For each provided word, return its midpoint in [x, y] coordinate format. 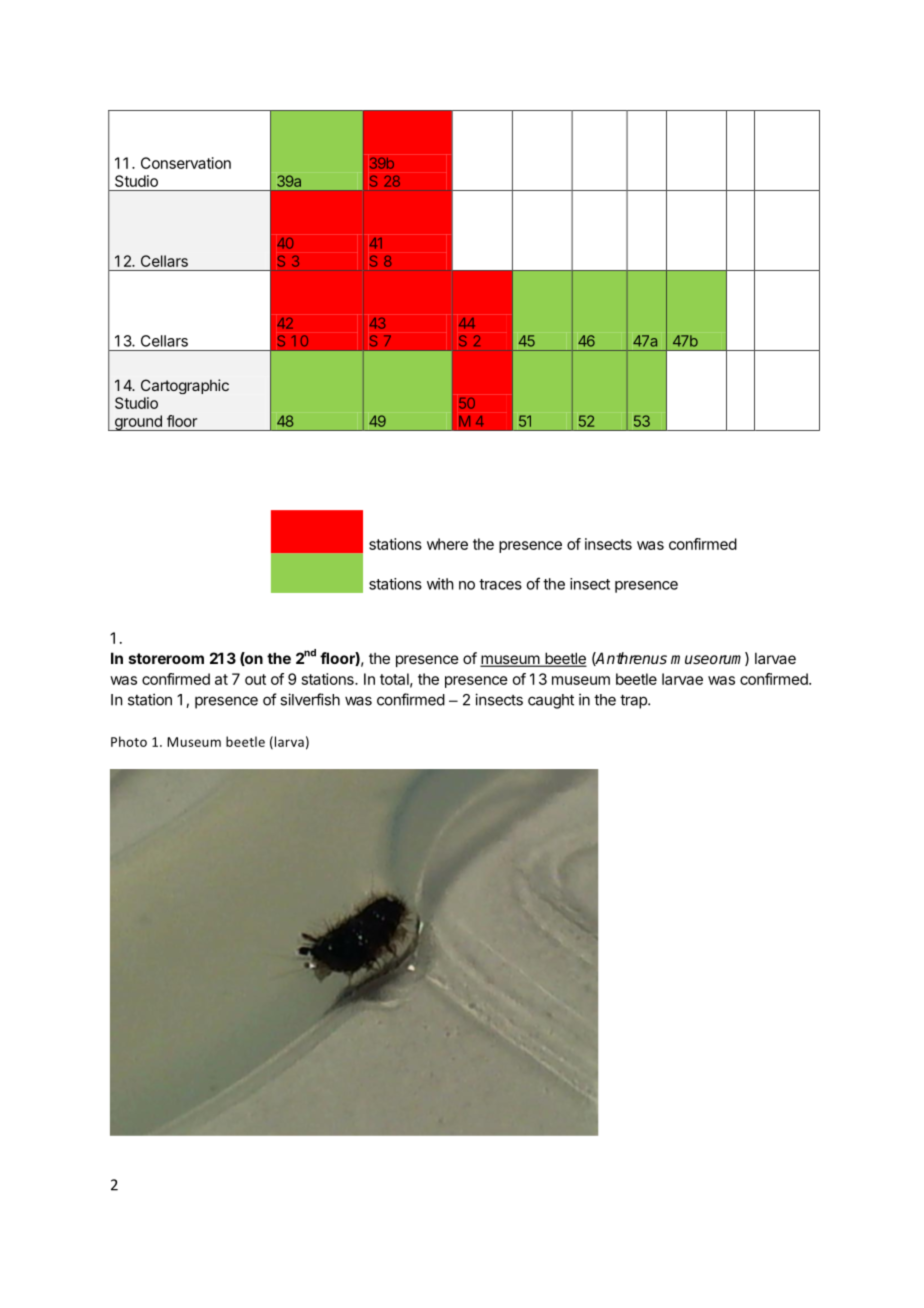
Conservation [186, 163]
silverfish [310, 699]
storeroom [166, 658]
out [255, 679]
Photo [129, 741]
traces [500, 584]
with [440, 584]
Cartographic [185, 386]
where [447, 544]
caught [551, 701]
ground [138, 423]
